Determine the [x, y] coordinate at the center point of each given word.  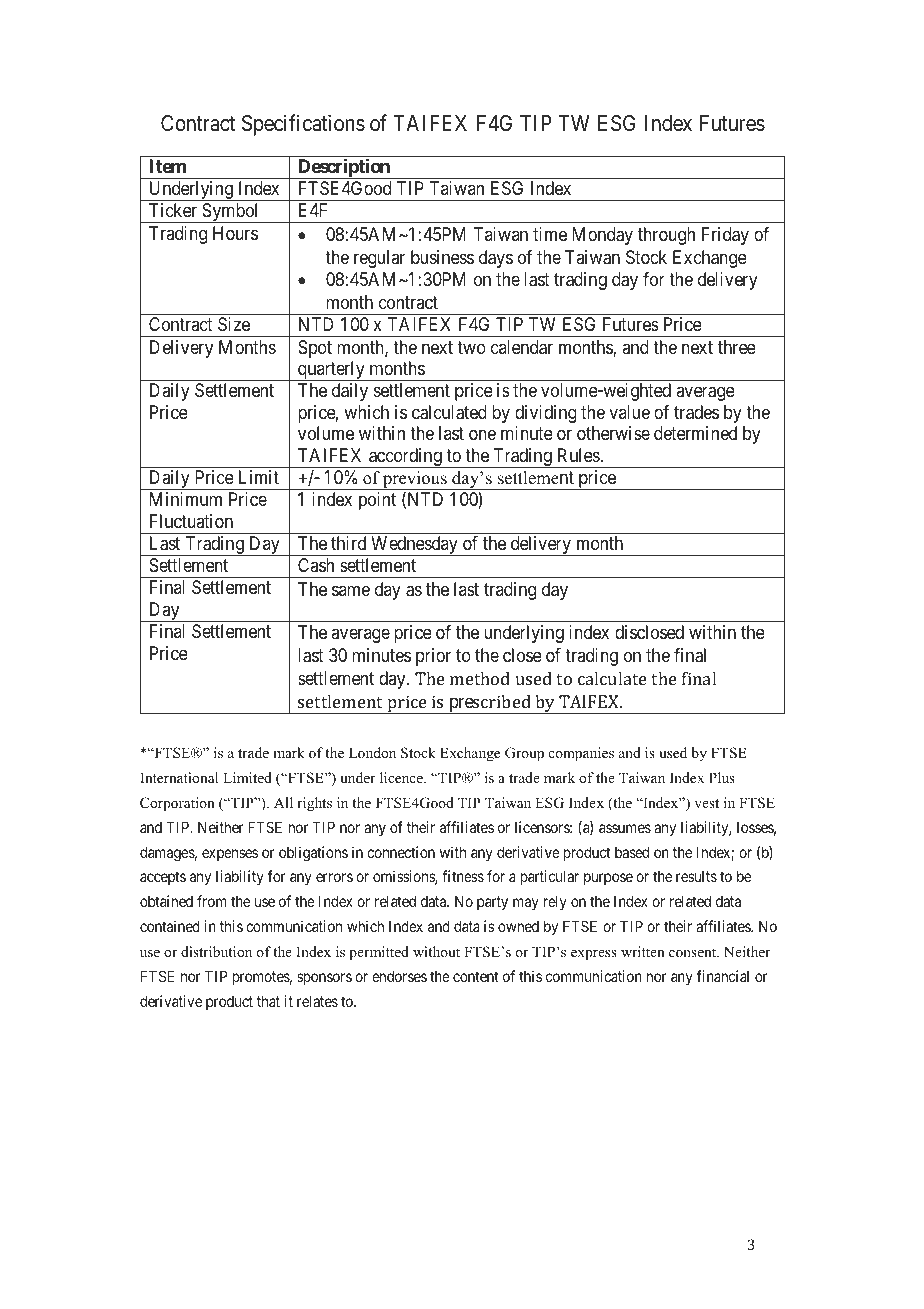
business [442, 257]
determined [695, 433]
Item [167, 166]
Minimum [186, 499]
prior [433, 657]
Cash [316, 565]
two [471, 347]
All [283, 802]
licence [402, 777]
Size [234, 324]
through [666, 236]
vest [706, 803]
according [405, 458]
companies [581, 754]
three [737, 347]
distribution [216, 951]
